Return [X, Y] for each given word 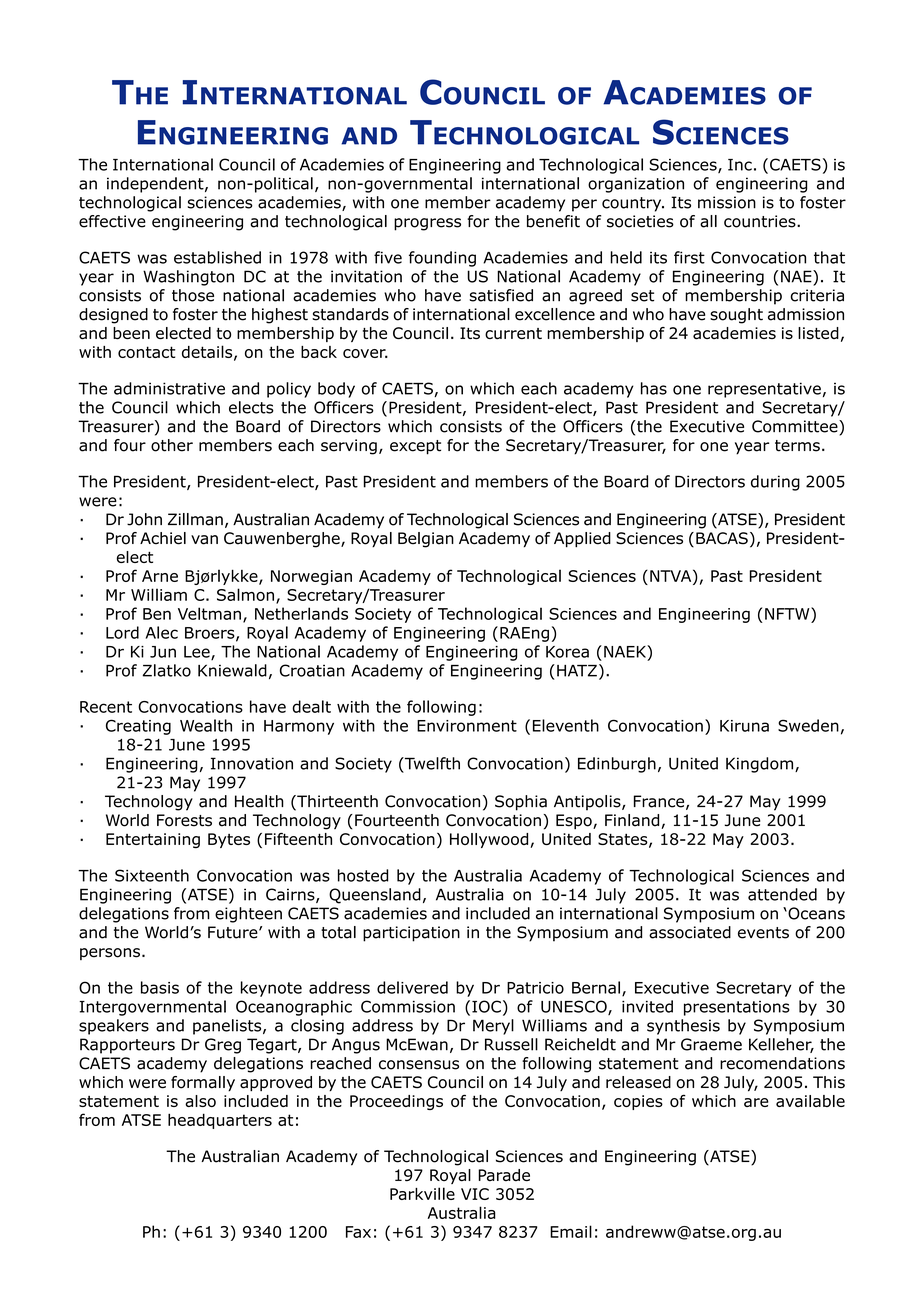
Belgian [426, 540]
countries [761, 221]
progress [427, 224]
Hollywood [490, 840]
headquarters [220, 1121]
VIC [475, 1194]
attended [782, 894]
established [217, 257]
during [775, 483]
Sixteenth [152, 875]
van [204, 540]
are [756, 1102]
